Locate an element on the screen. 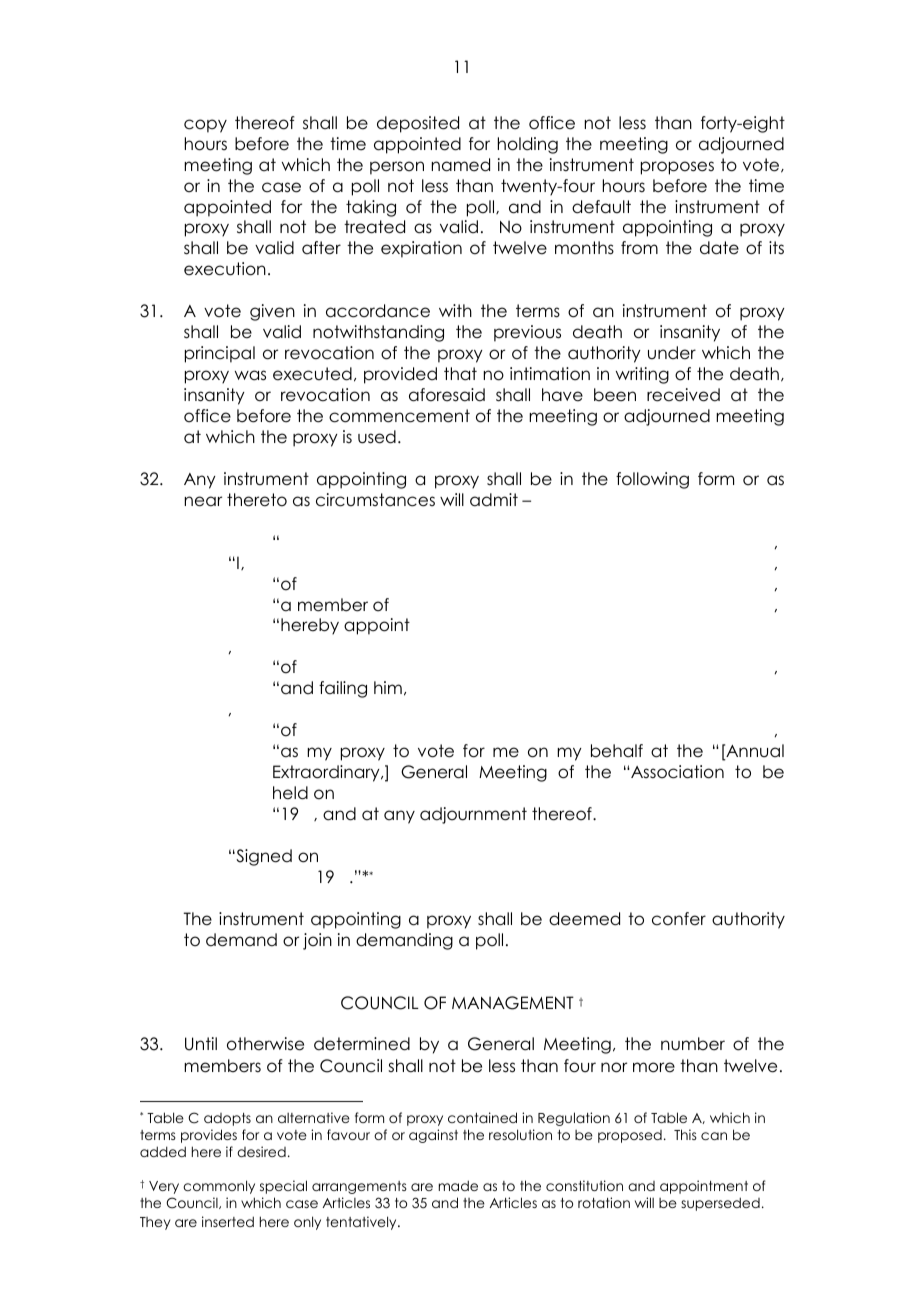  named is located at coordinates (461, 165).
